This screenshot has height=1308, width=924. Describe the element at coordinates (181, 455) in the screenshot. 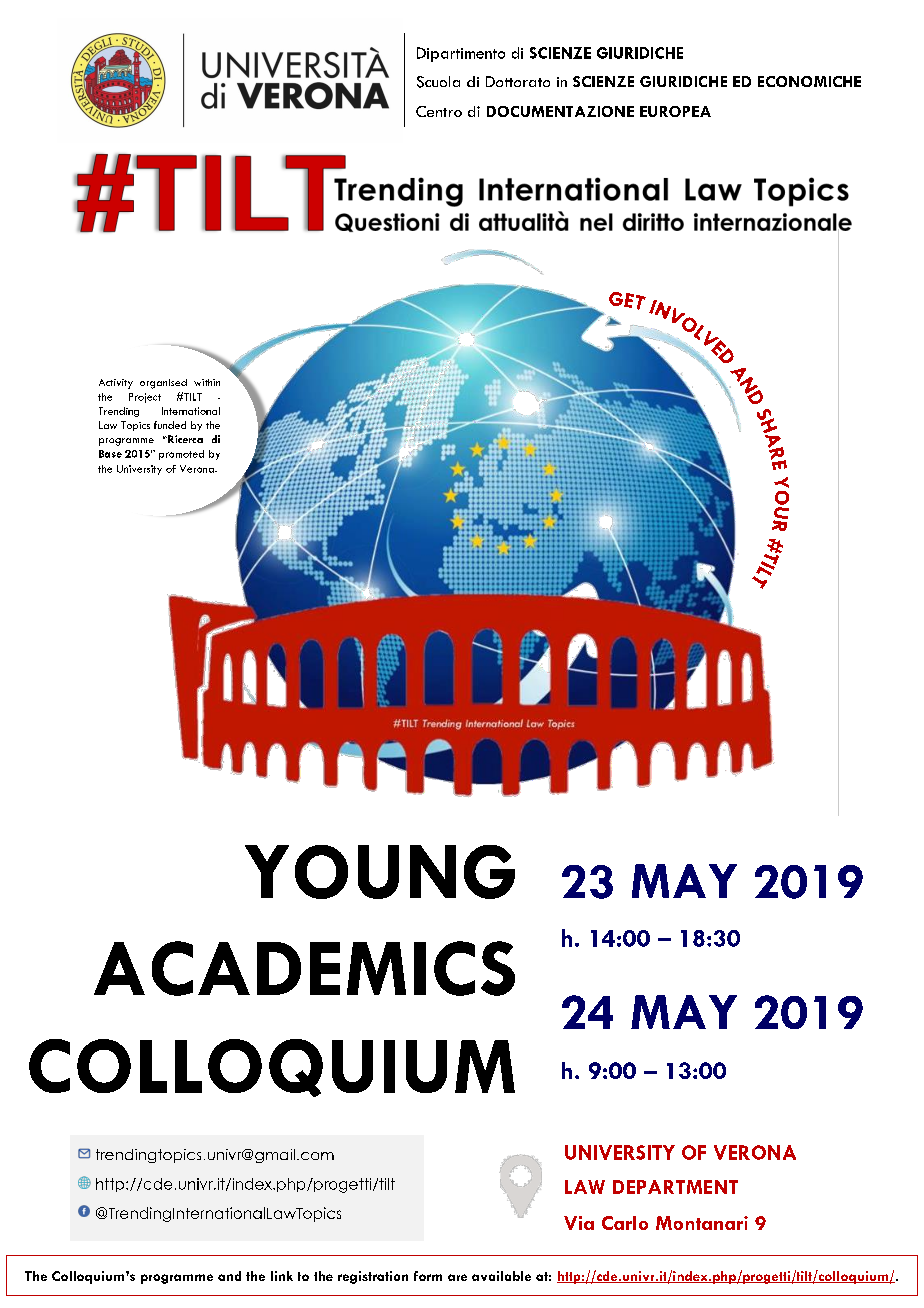

I see `promoted` at that location.
